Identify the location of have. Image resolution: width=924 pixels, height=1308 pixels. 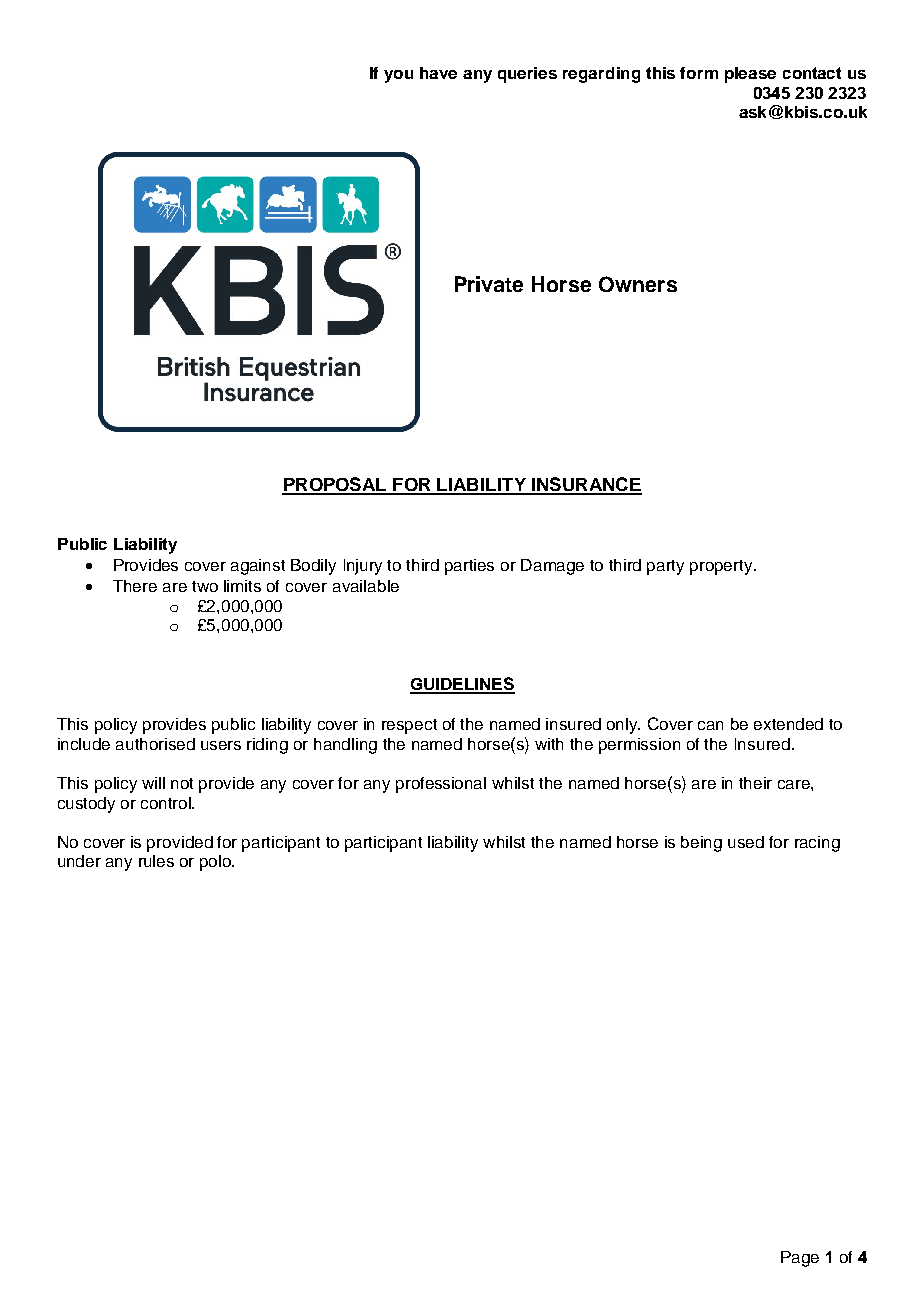
(438, 73).
